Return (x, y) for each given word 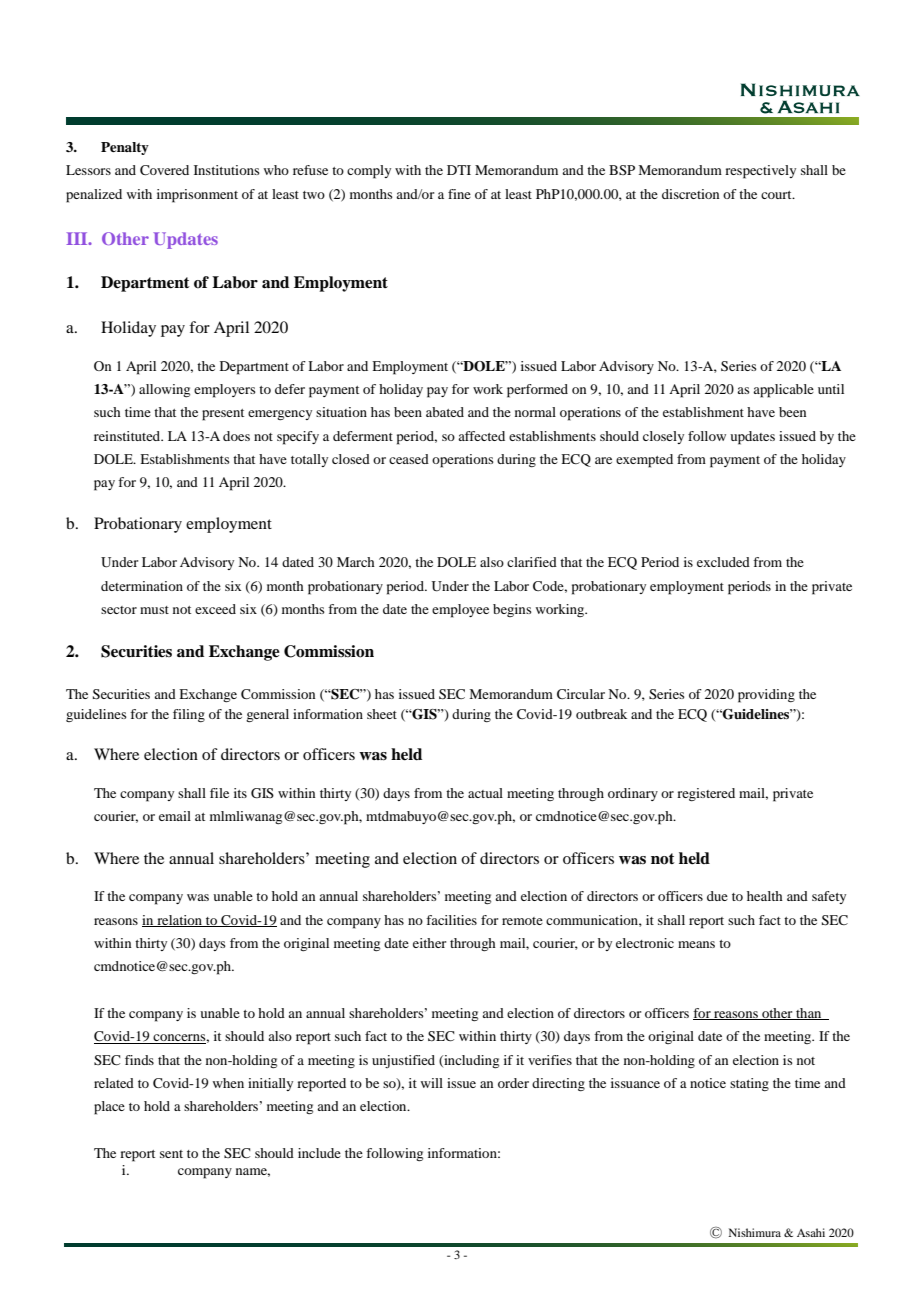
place (109, 1108)
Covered (164, 170)
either (429, 943)
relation (179, 921)
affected (481, 436)
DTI (459, 170)
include (319, 1153)
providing (766, 696)
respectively (760, 172)
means (696, 944)
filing (189, 715)
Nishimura (755, 1232)
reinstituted (128, 436)
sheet (382, 714)
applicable (783, 391)
